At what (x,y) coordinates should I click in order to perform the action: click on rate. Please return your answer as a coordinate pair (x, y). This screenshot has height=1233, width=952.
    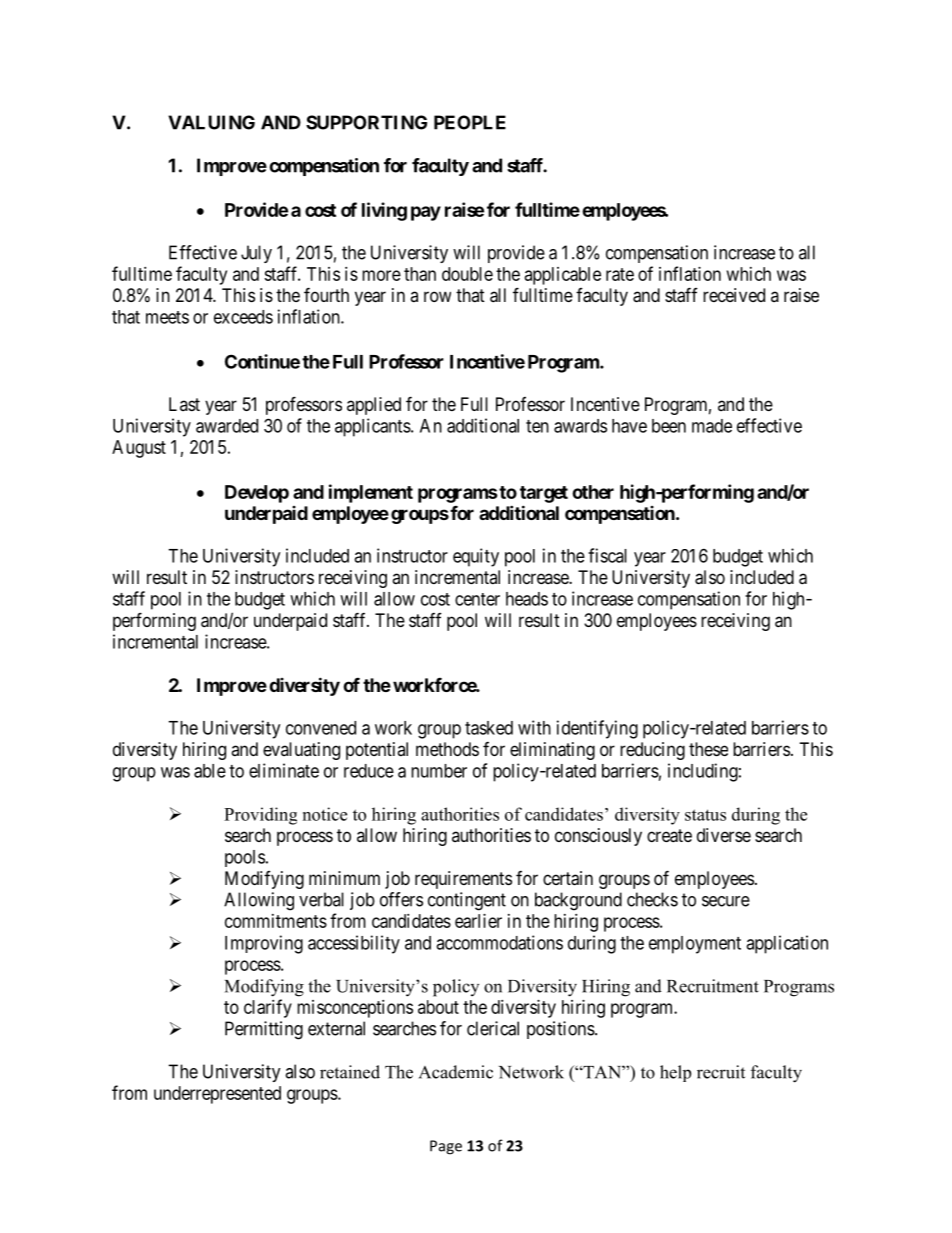
    Looking at the image, I should click on (620, 274).
